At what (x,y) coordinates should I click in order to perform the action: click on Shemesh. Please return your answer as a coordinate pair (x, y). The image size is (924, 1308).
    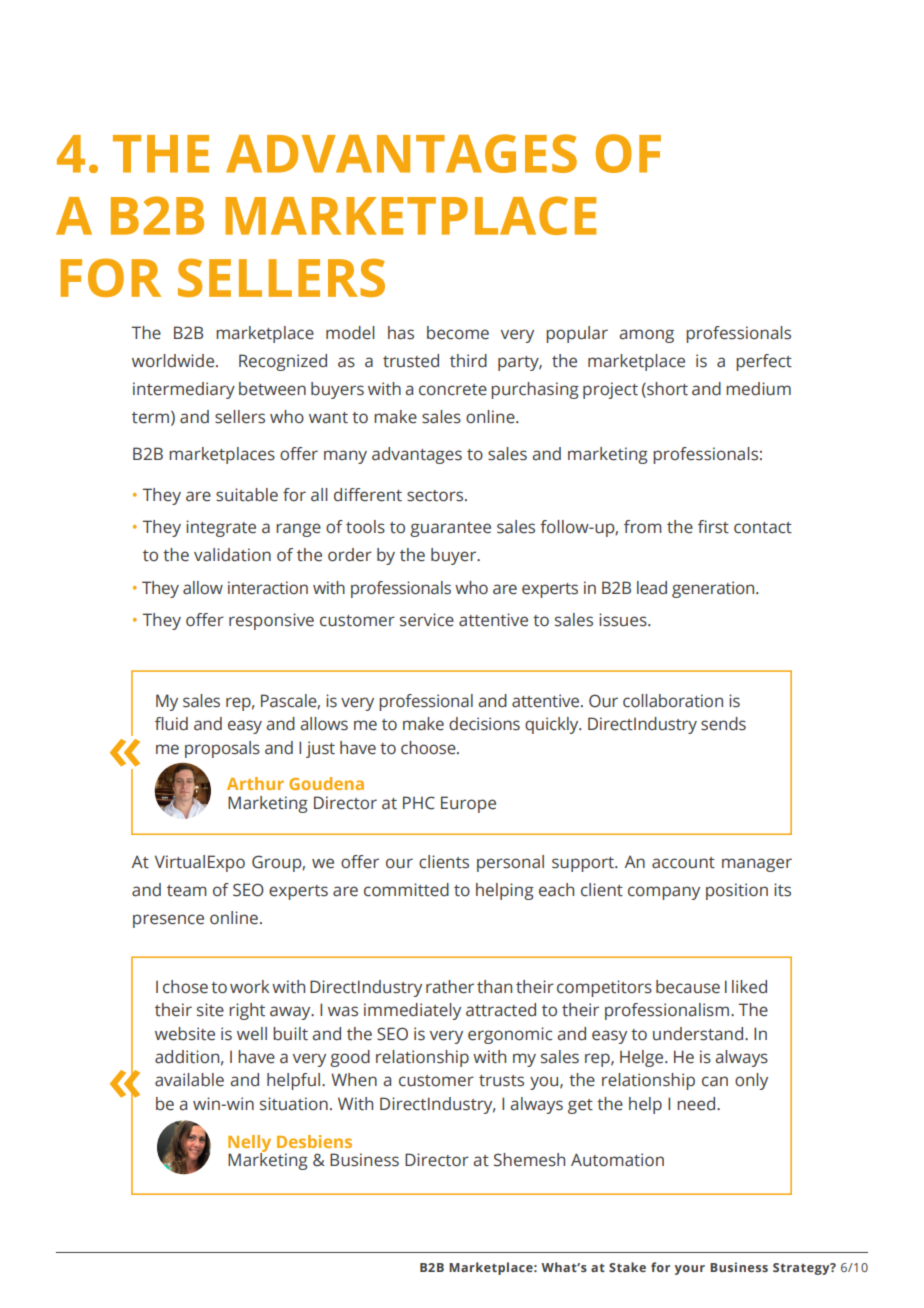
    Looking at the image, I should click on (529, 1160).
